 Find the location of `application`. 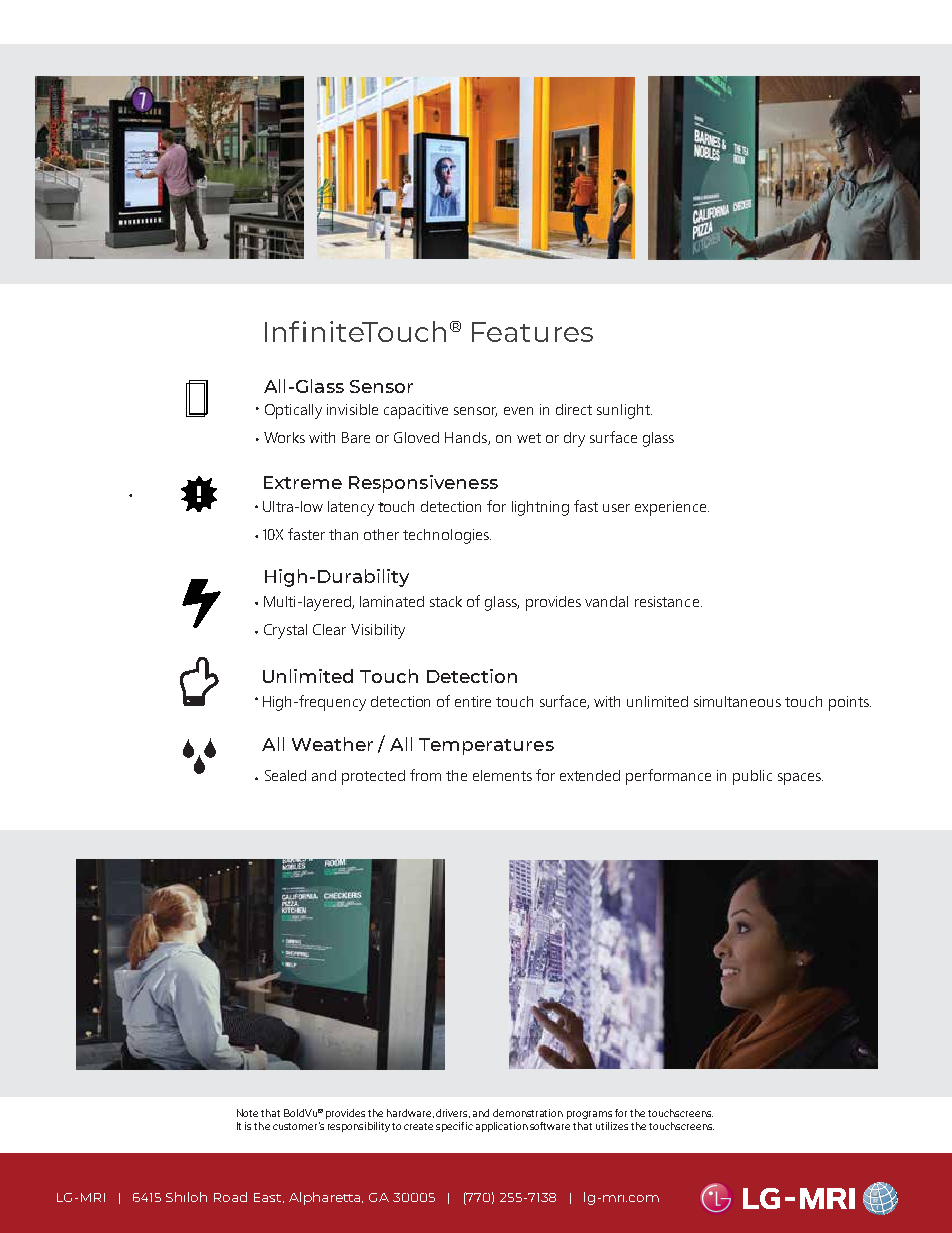

application is located at coordinates (502, 1127).
